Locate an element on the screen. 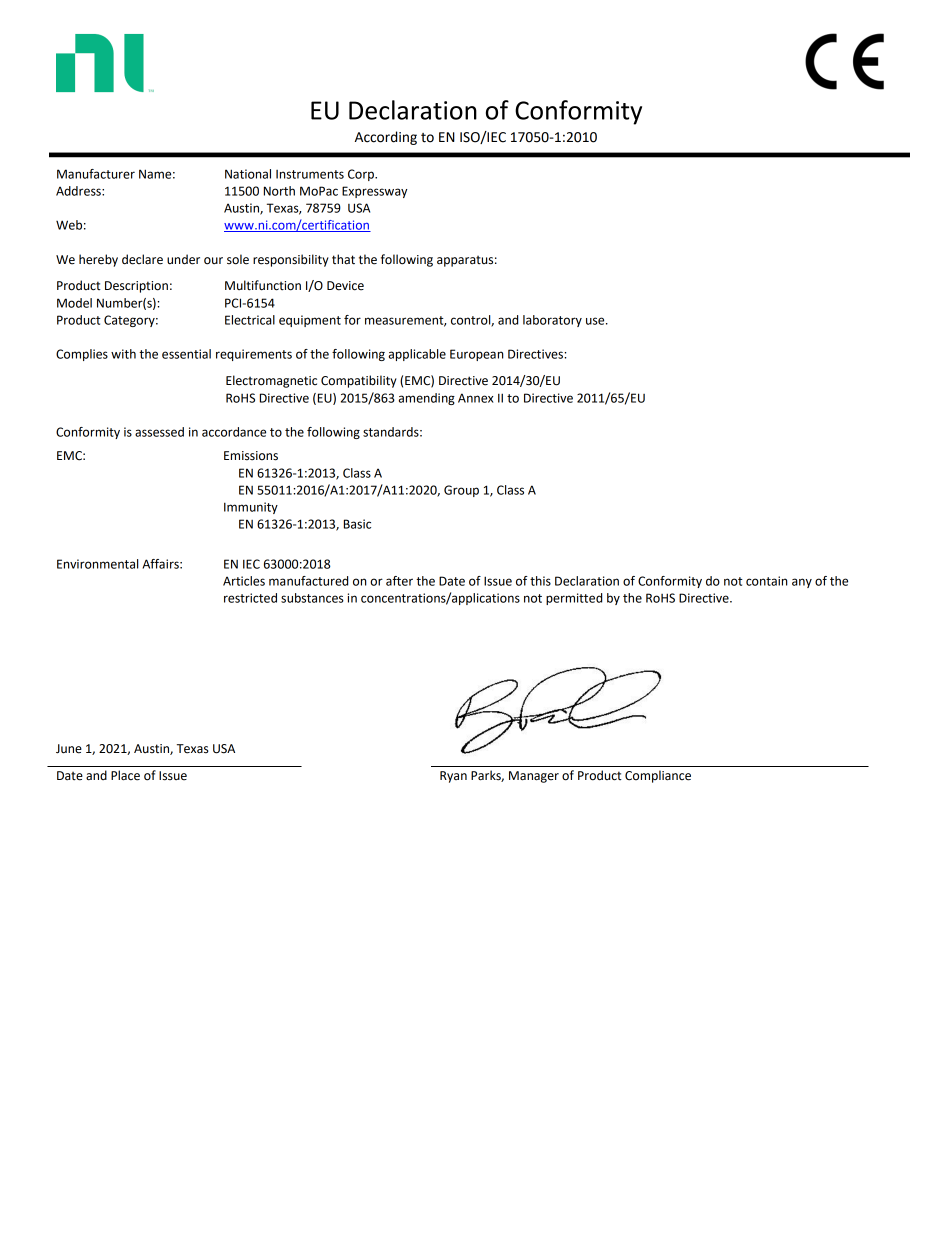  essential is located at coordinates (186, 354).
